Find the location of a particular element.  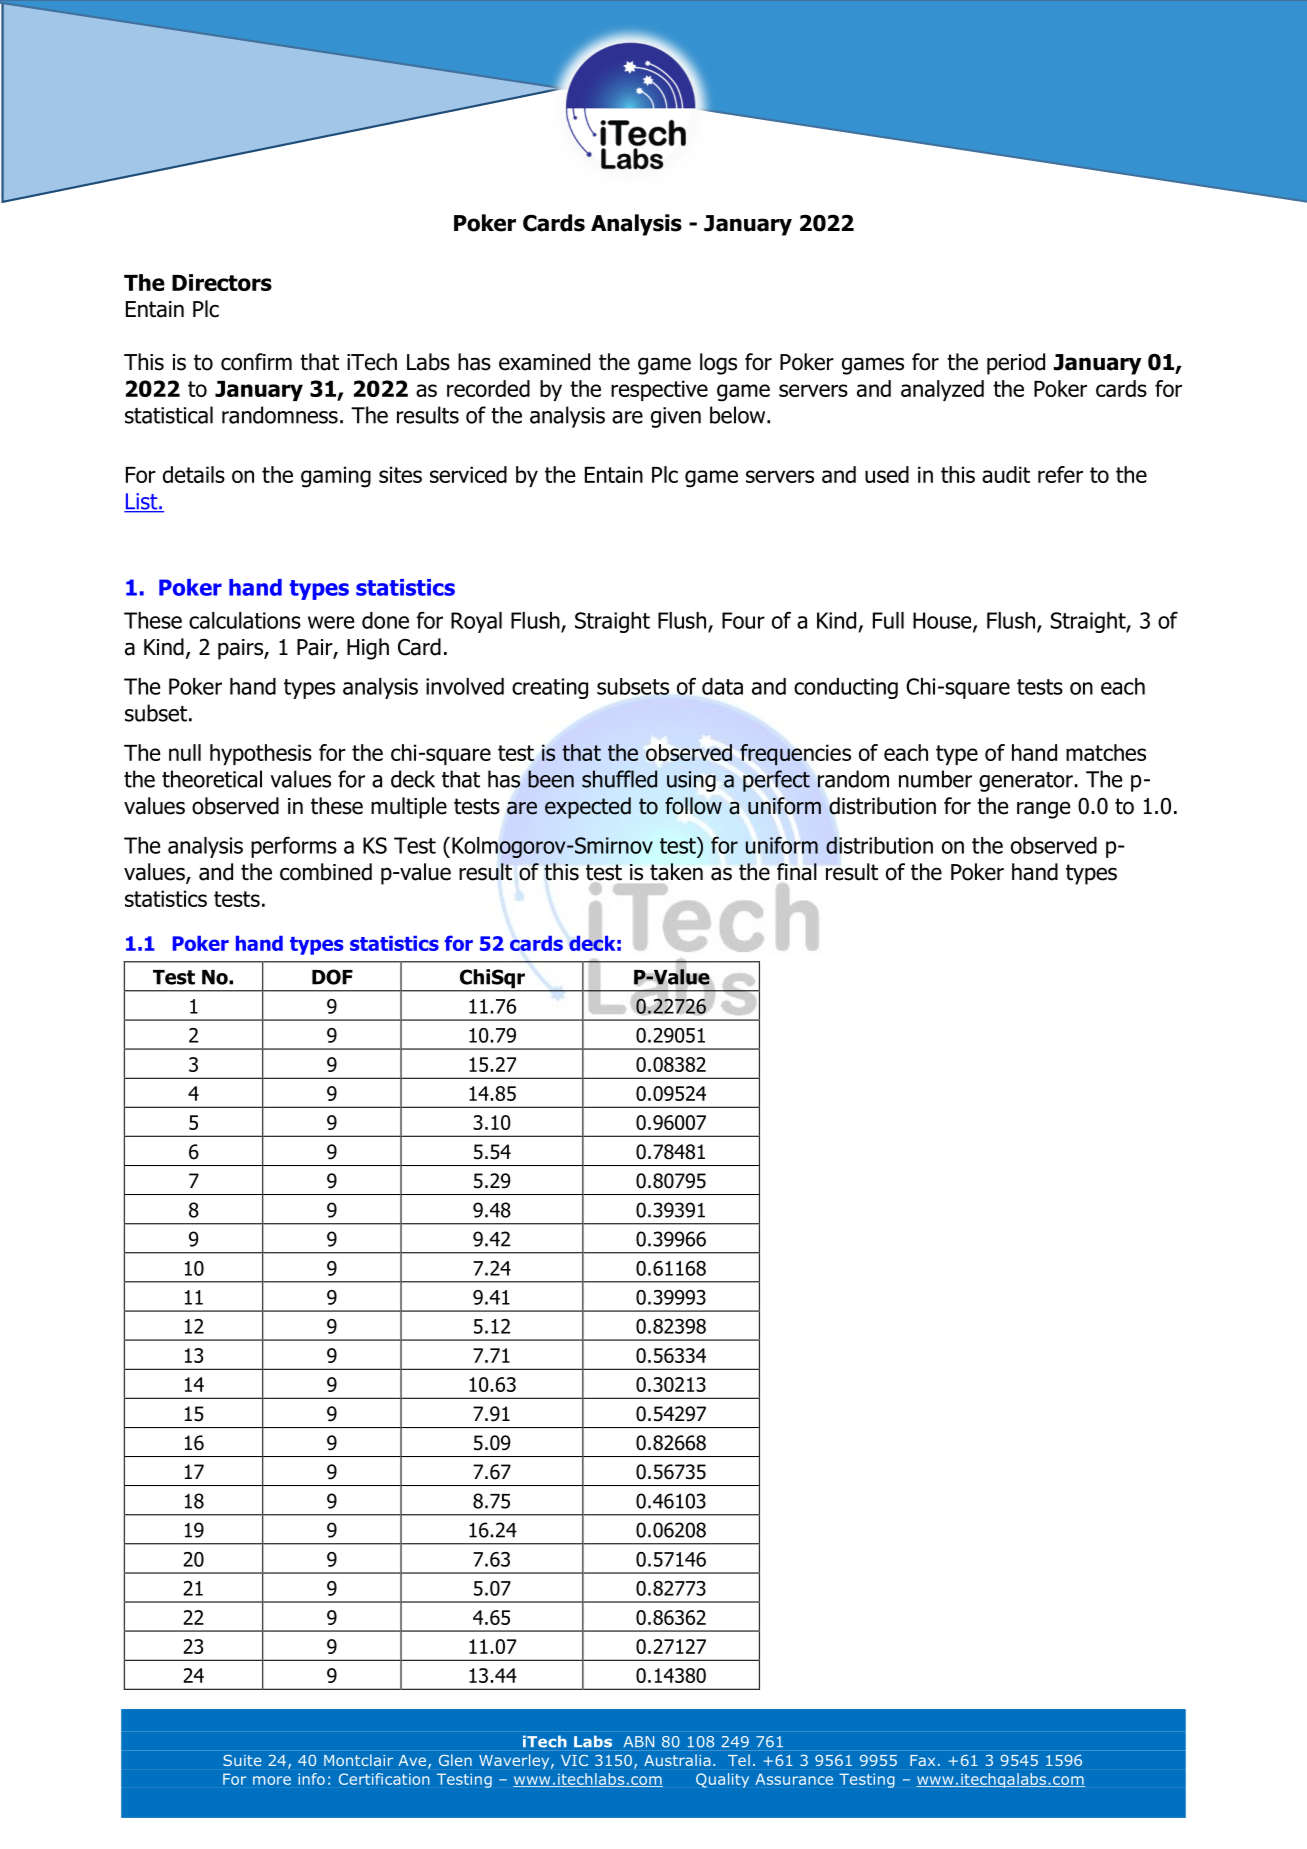

more is located at coordinates (272, 1780).
